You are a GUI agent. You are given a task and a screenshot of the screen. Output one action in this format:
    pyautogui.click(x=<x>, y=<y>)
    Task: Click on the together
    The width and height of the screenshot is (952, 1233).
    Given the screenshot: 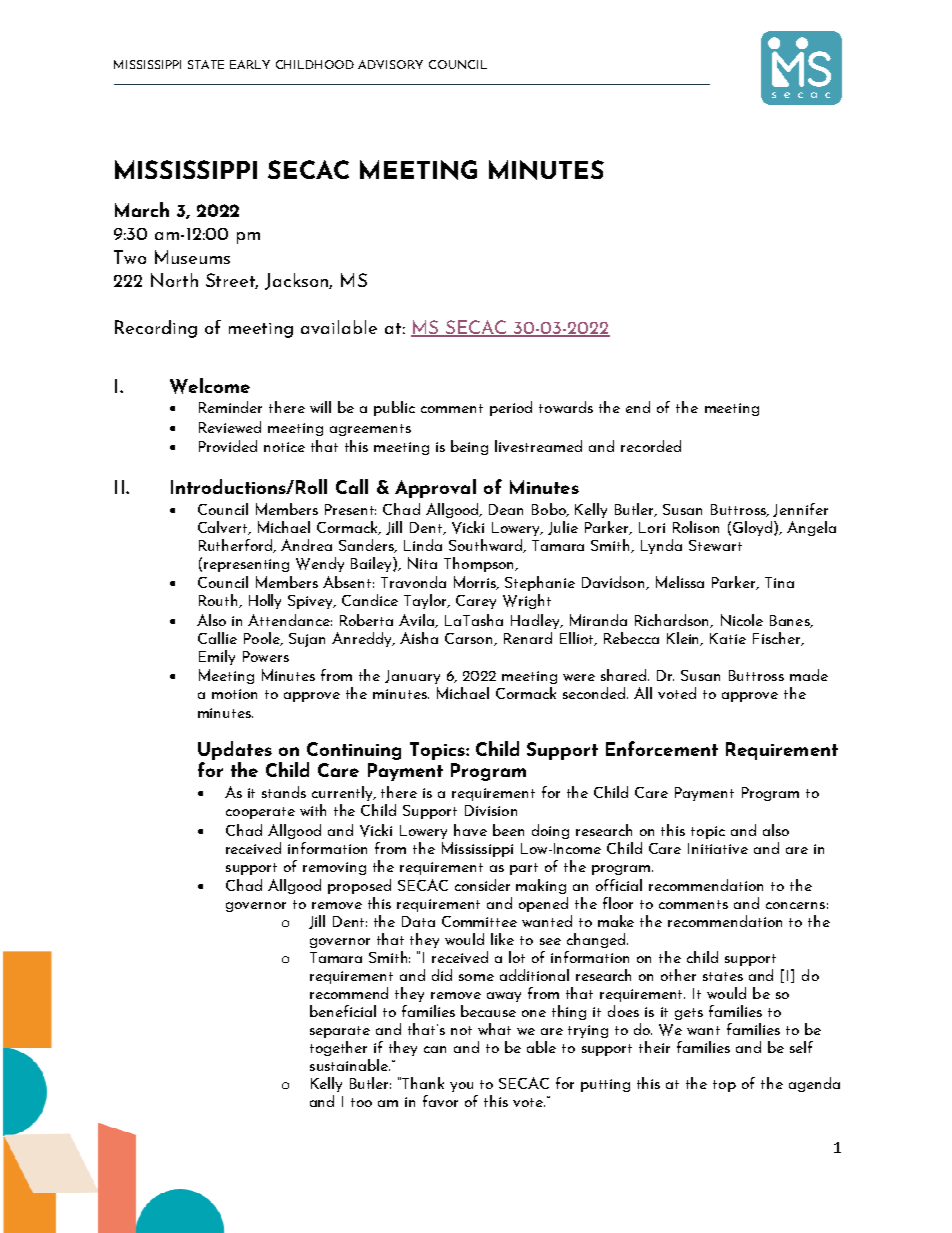 What is the action you would take?
    pyautogui.click(x=338, y=1048)
